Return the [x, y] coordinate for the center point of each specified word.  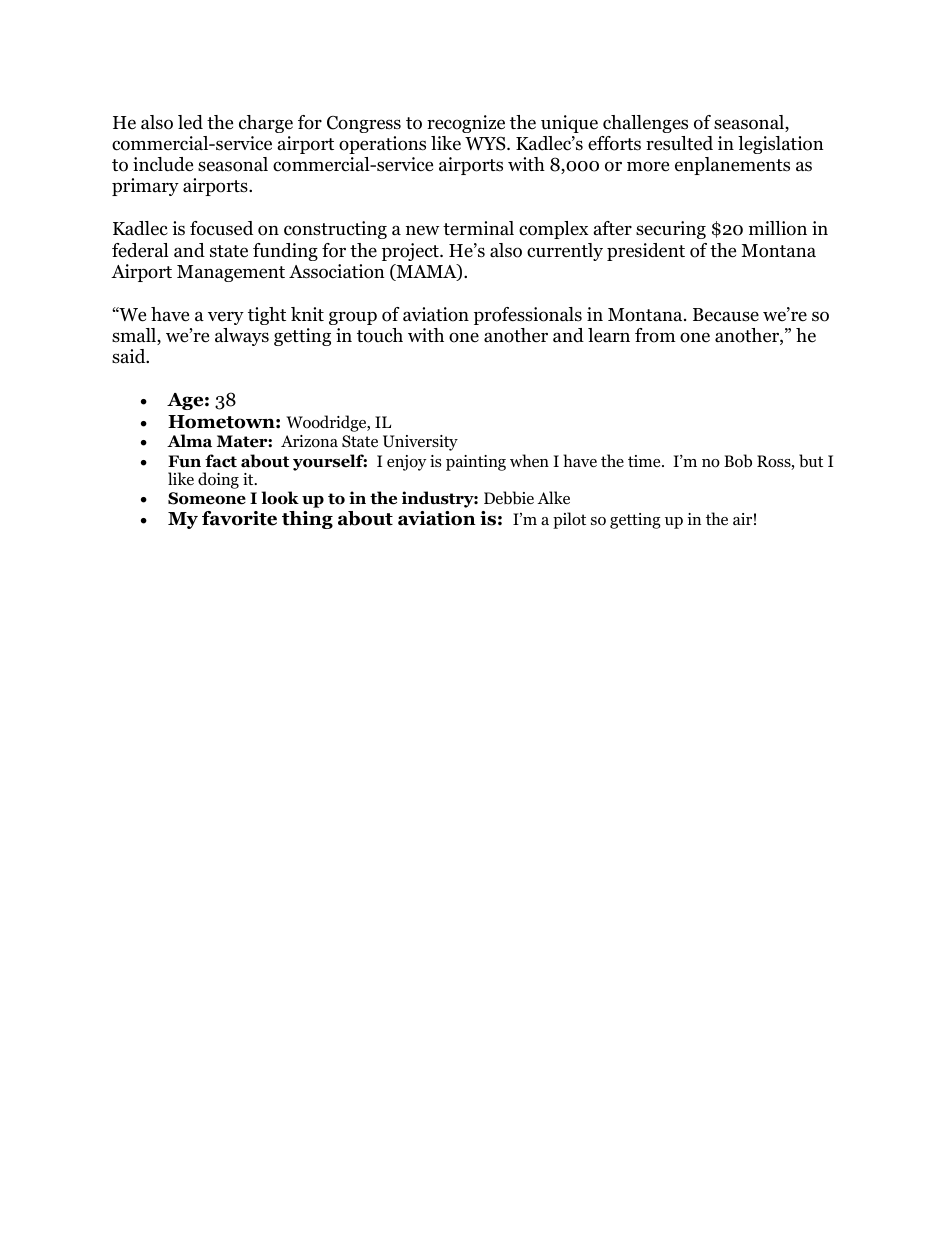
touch [380, 335]
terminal [478, 228]
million [778, 228]
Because [726, 315]
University [420, 443]
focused [221, 228]
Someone [207, 498]
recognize [466, 124]
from [655, 335]
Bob [738, 461]
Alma [189, 441]
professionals [528, 316]
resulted [679, 143]
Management [231, 273]
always [242, 337]
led [190, 122]
